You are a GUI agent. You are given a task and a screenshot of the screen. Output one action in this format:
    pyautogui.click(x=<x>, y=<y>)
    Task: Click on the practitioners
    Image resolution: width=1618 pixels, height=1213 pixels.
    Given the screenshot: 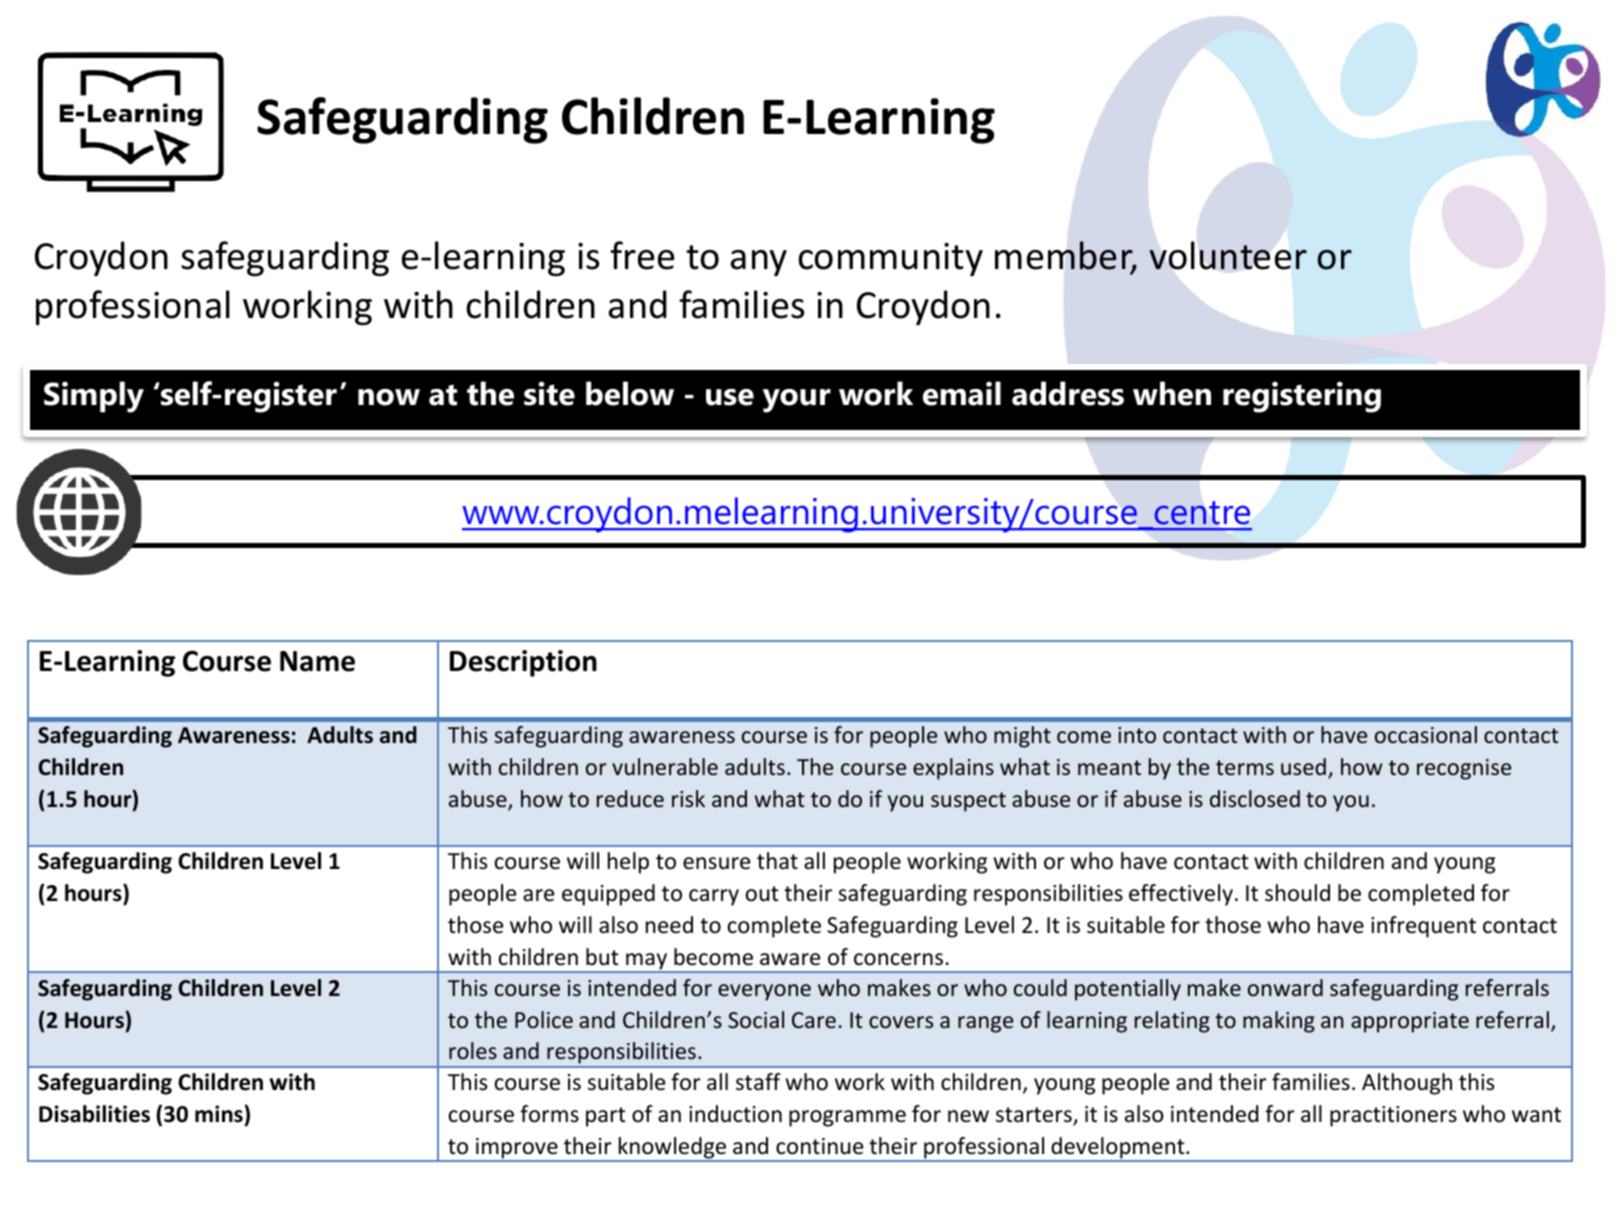 What is the action you would take?
    pyautogui.click(x=1393, y=1116)
